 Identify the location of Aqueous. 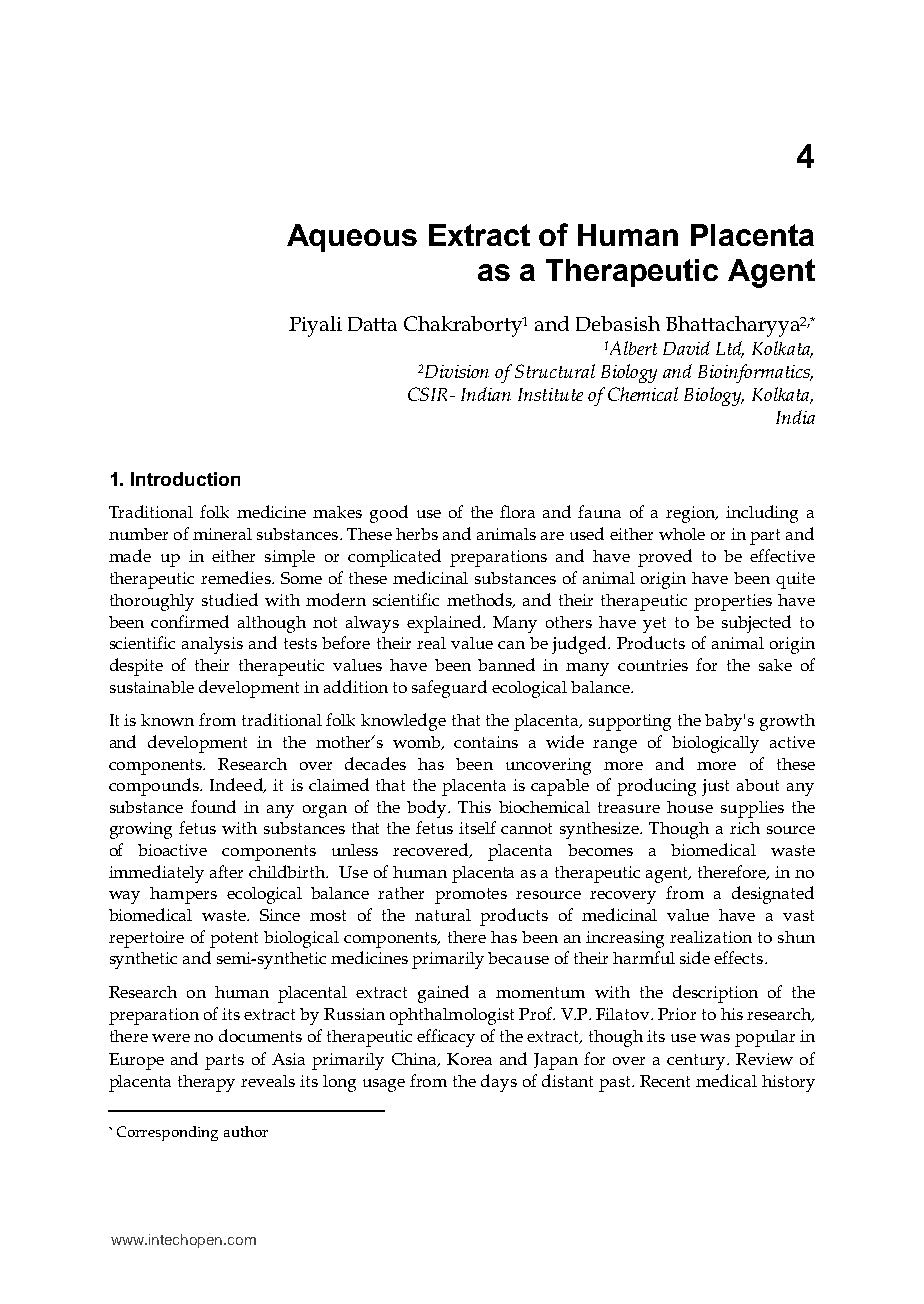
(352, 238).
